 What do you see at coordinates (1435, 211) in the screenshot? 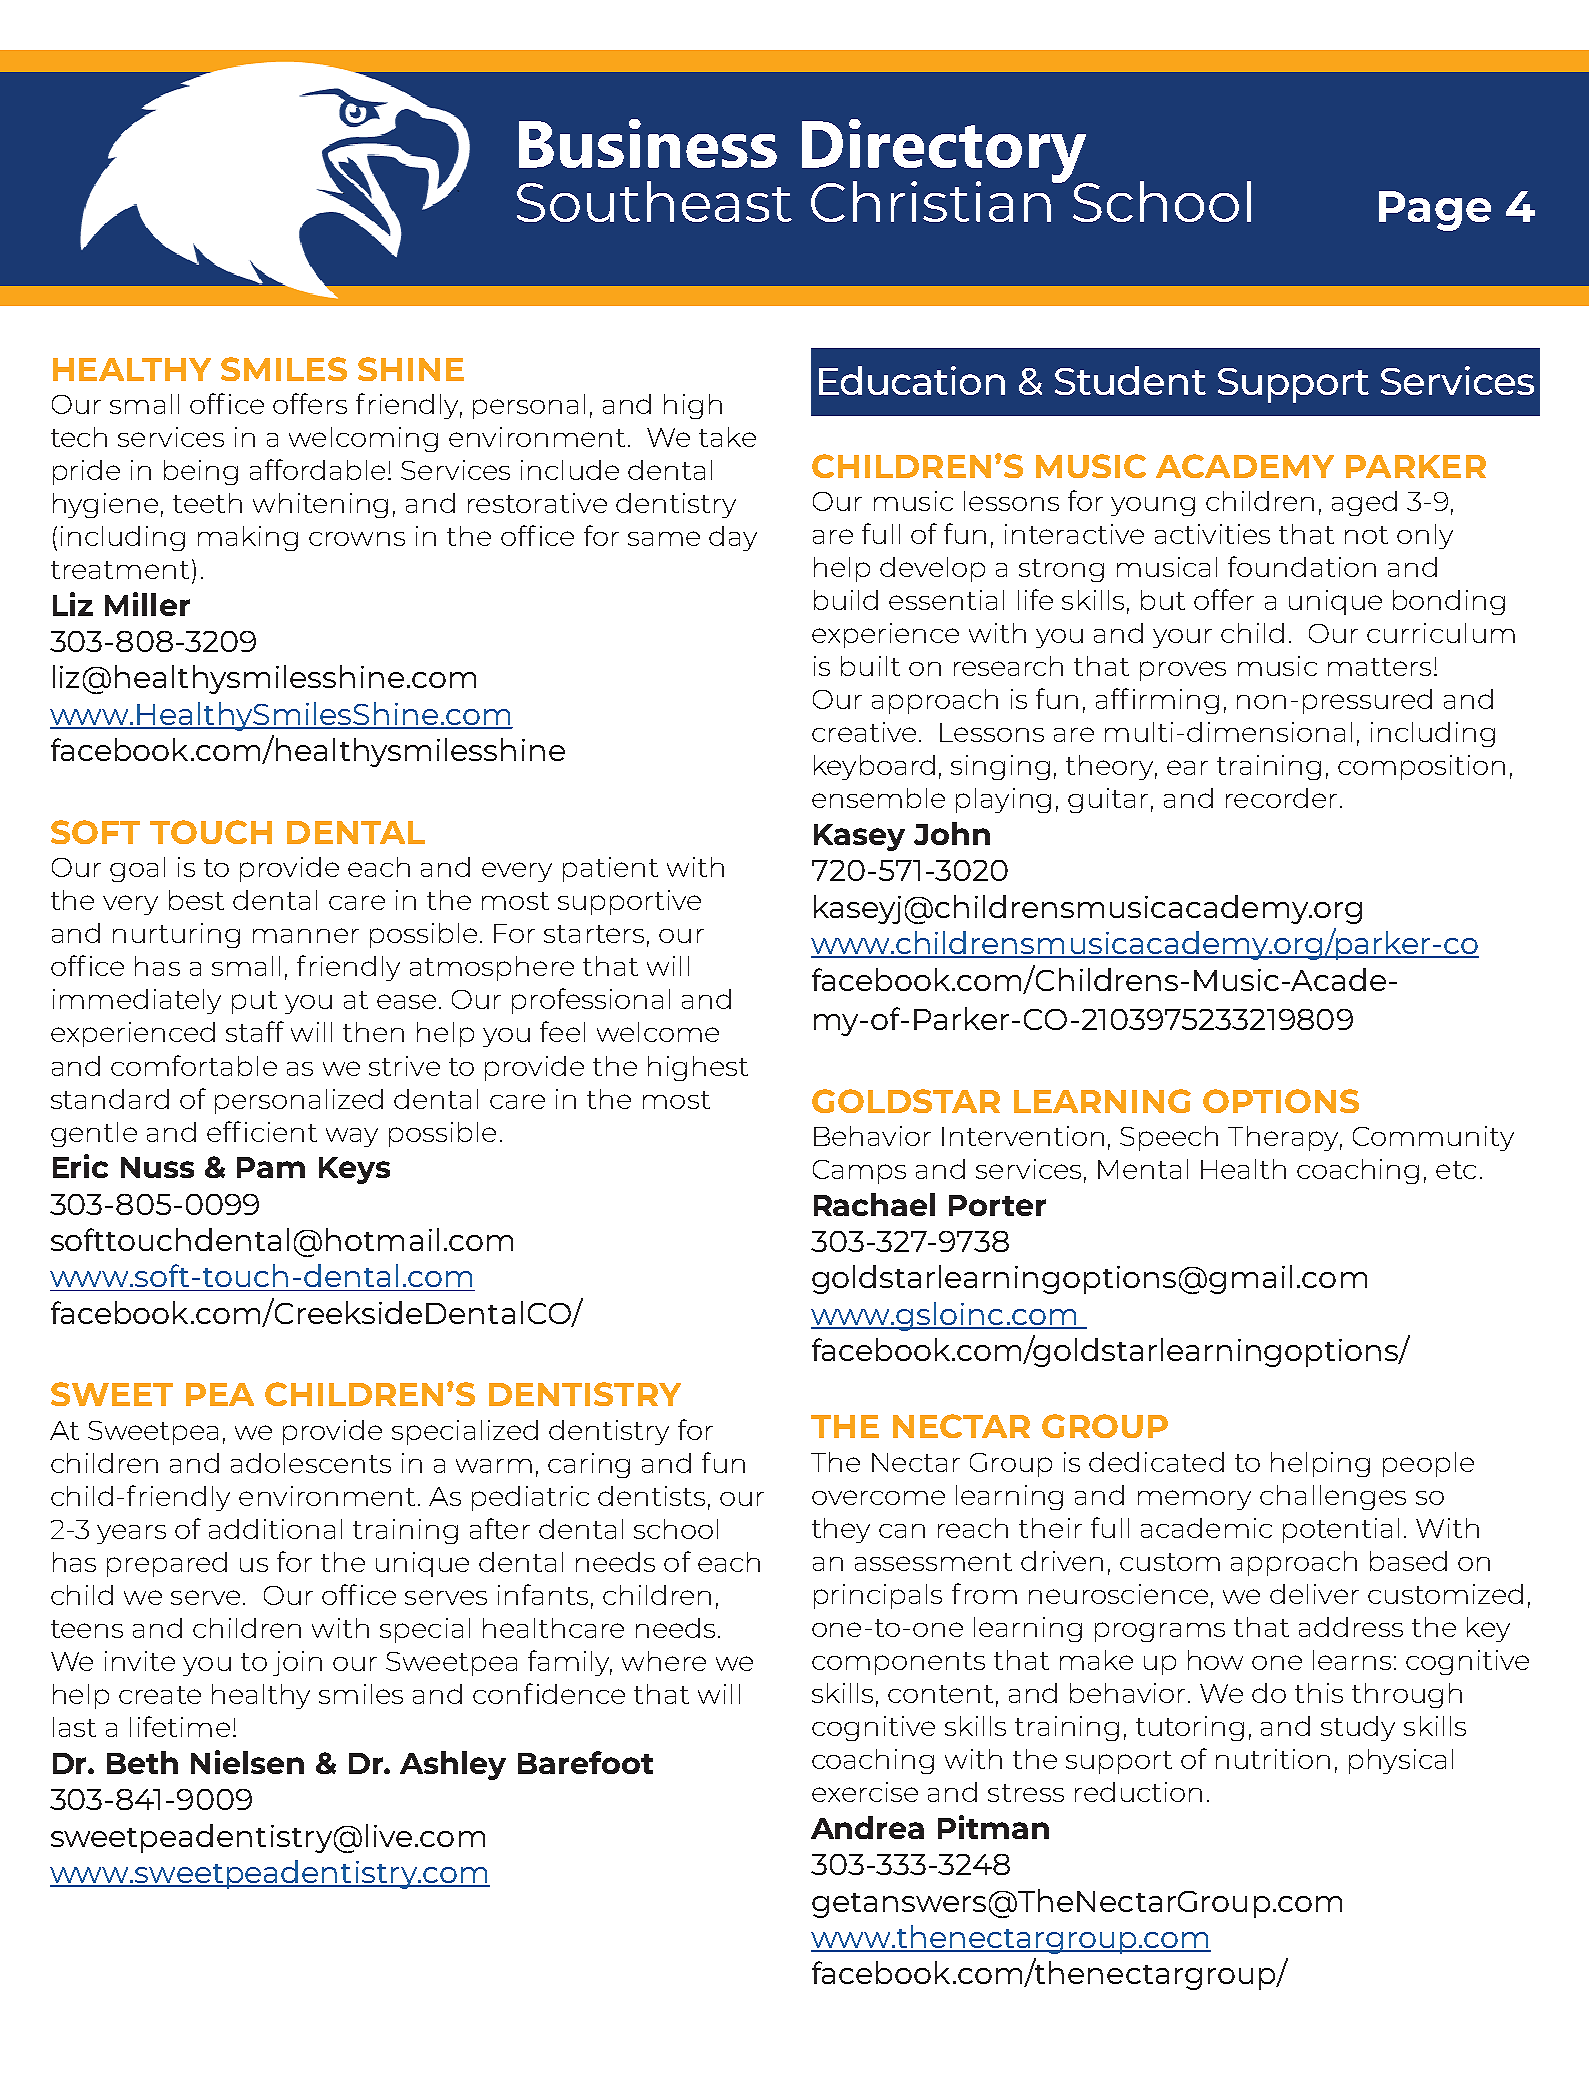
I see `Page` at bounding box center [1435, 211].
